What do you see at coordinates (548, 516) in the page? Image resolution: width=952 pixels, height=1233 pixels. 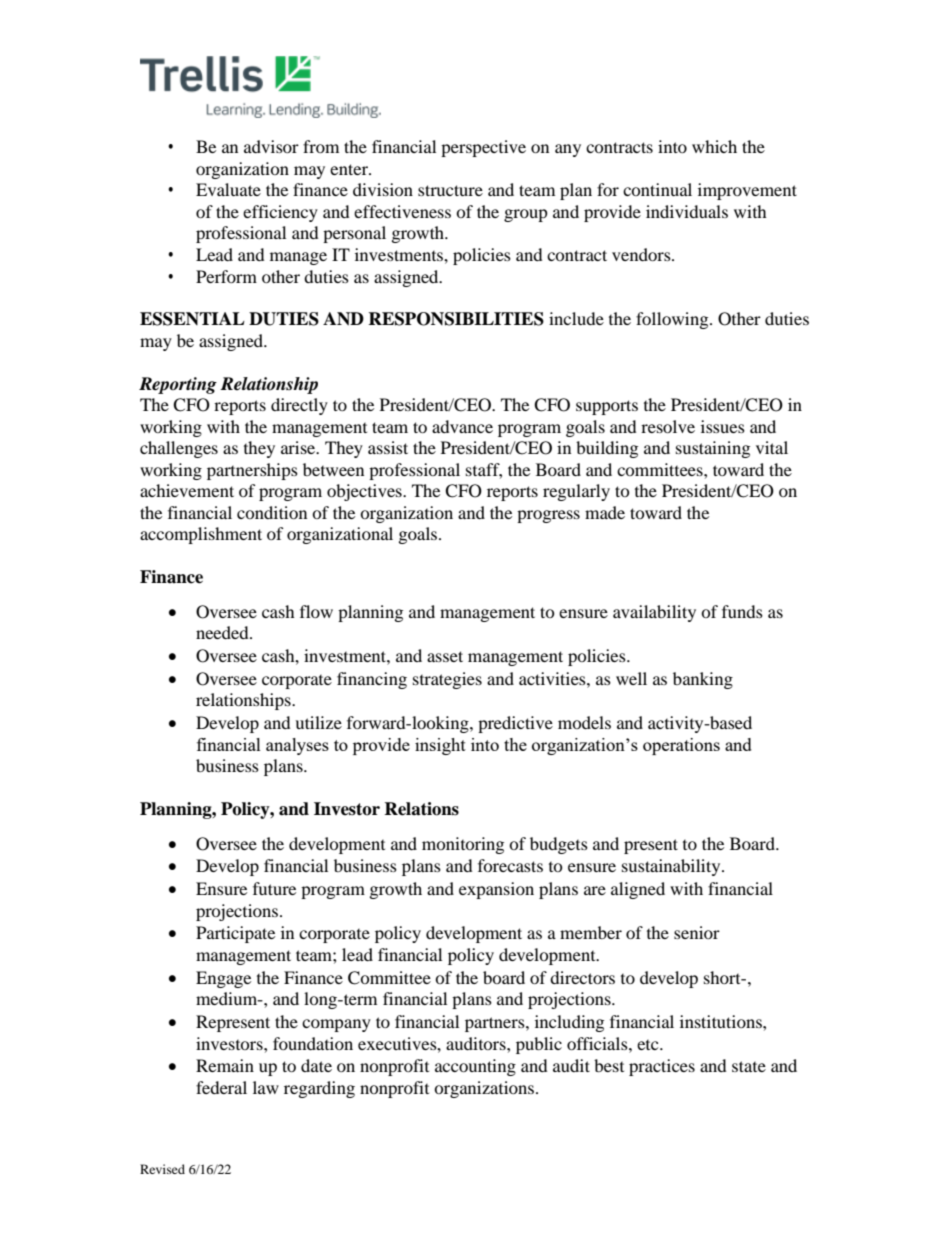 I see `progress` at bounding box center [548, 516].
